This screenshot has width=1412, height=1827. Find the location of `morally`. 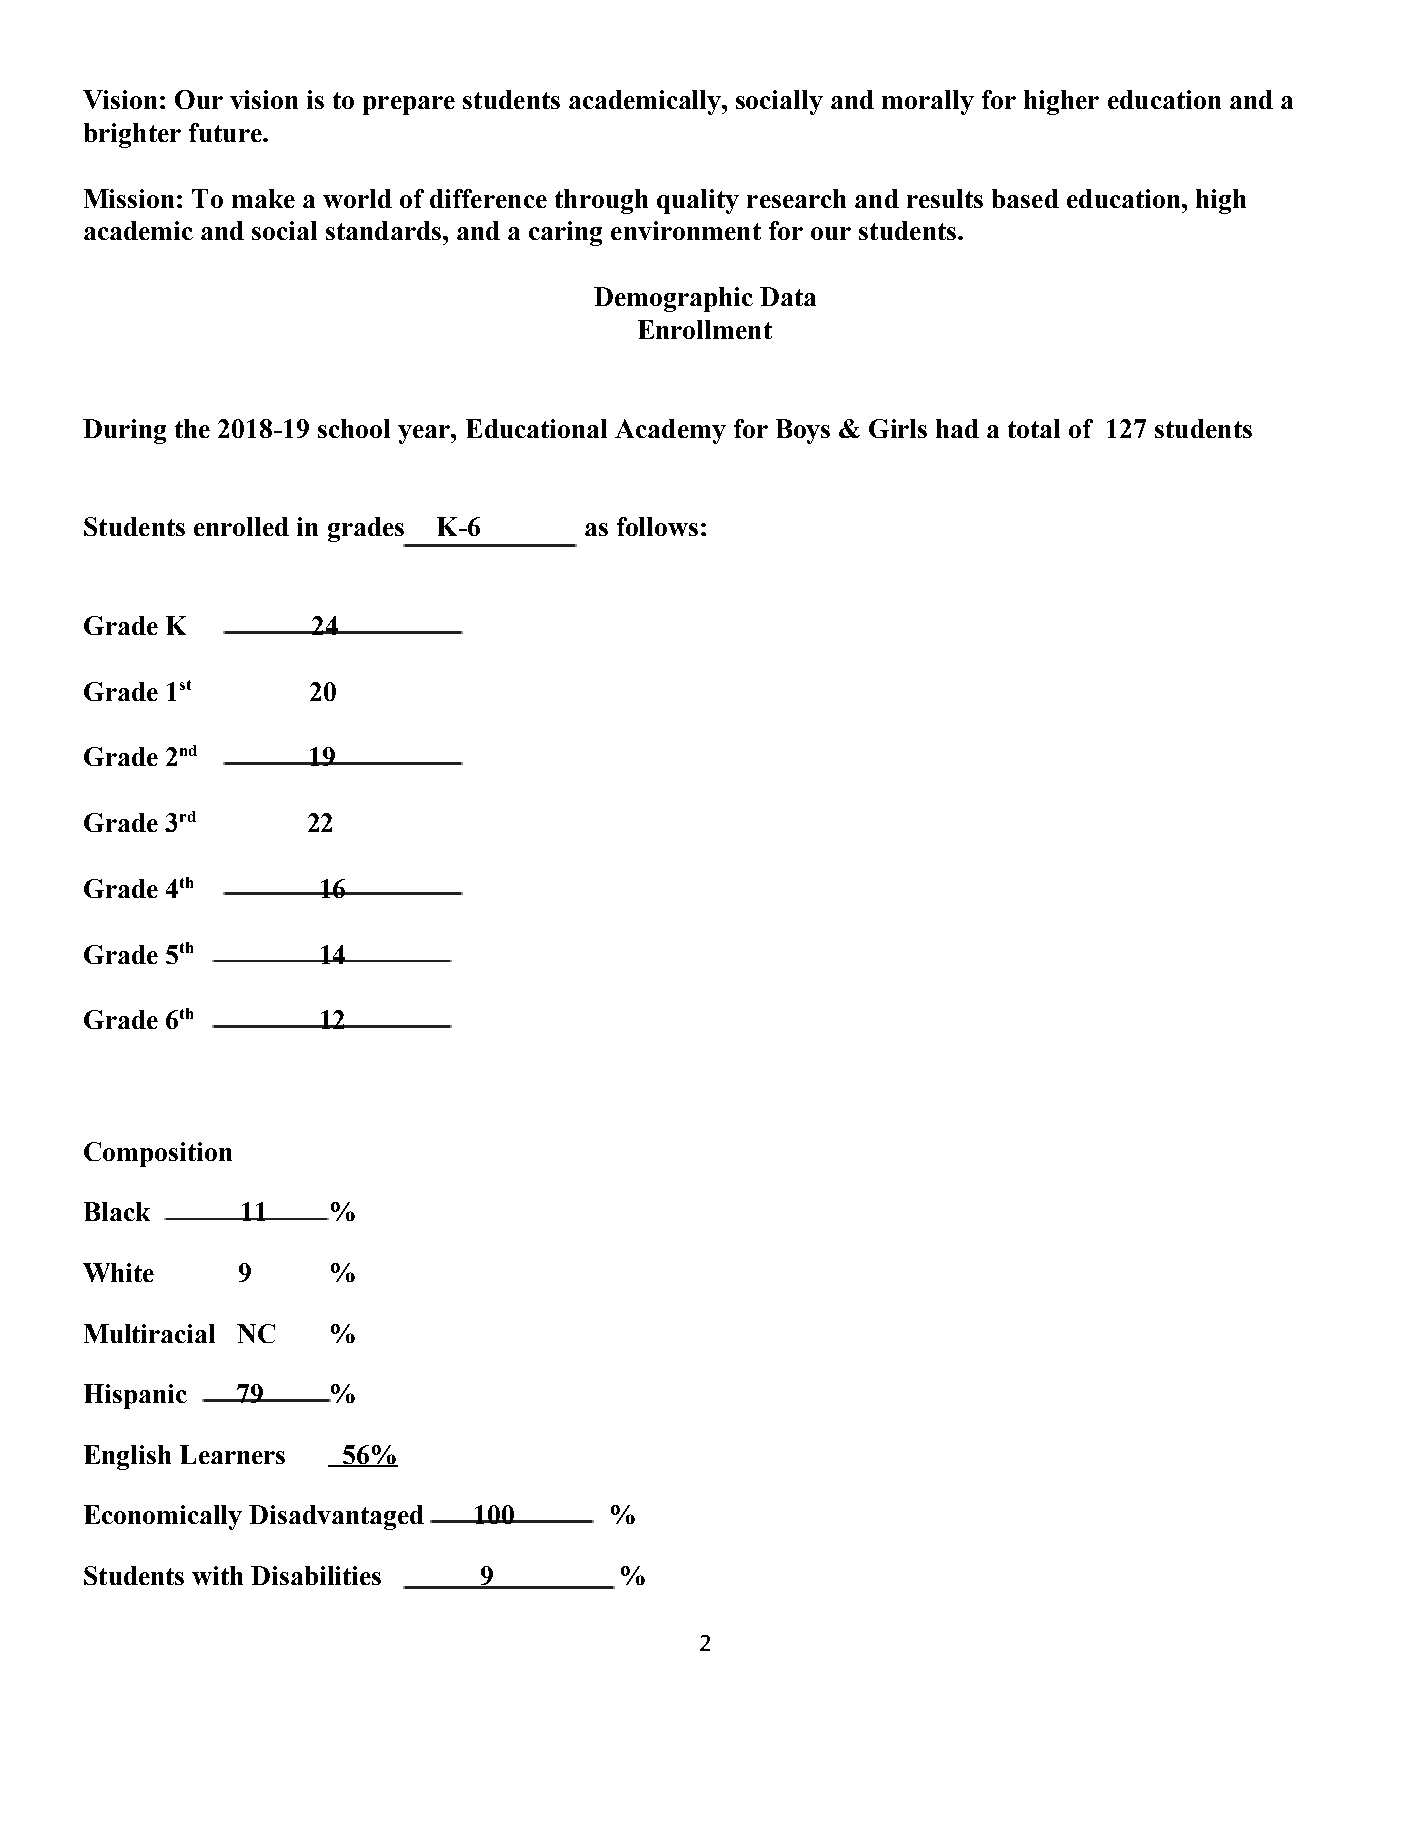

morally is located at coordinates (928, 102).
